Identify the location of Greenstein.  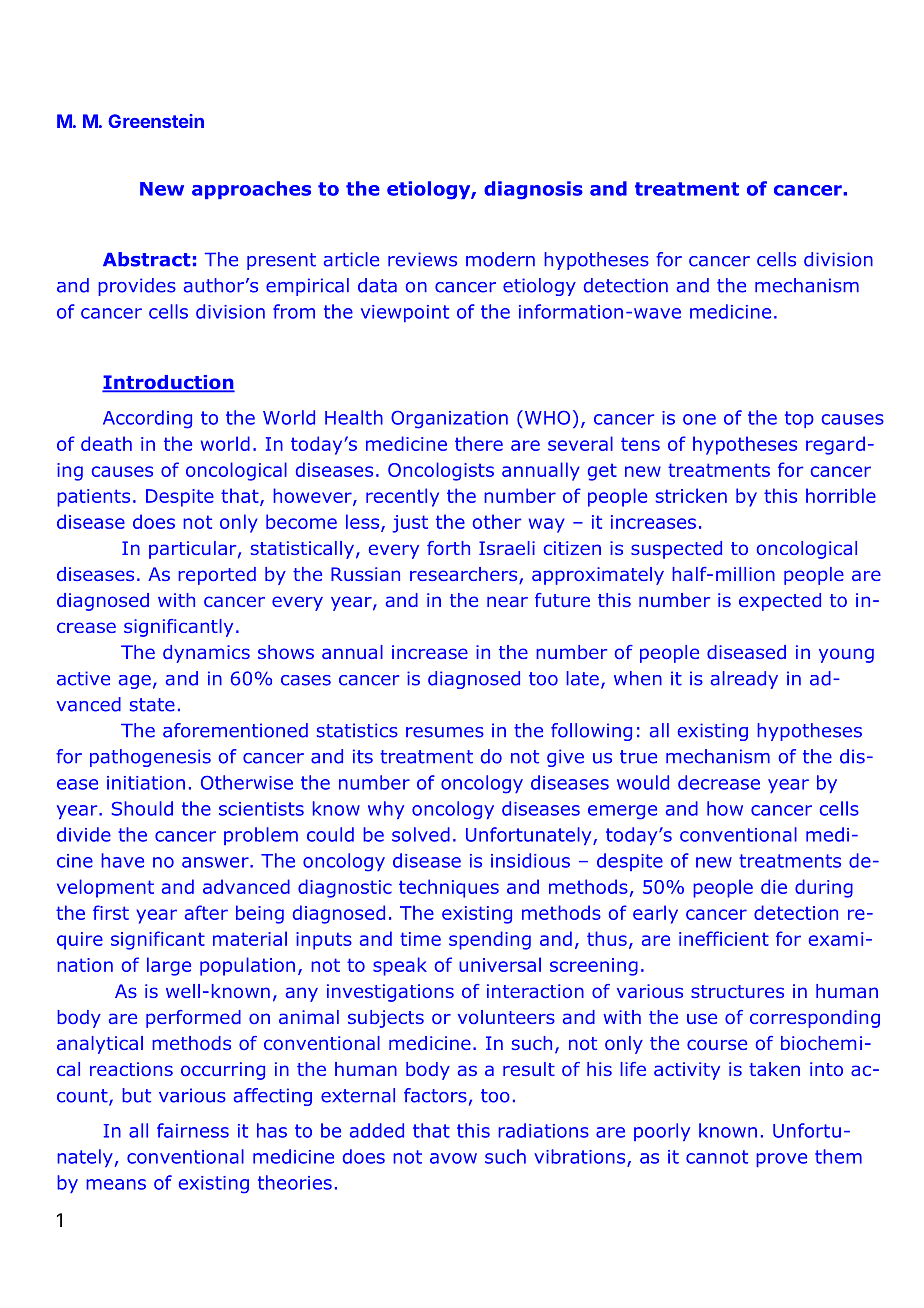
(156, 121).
